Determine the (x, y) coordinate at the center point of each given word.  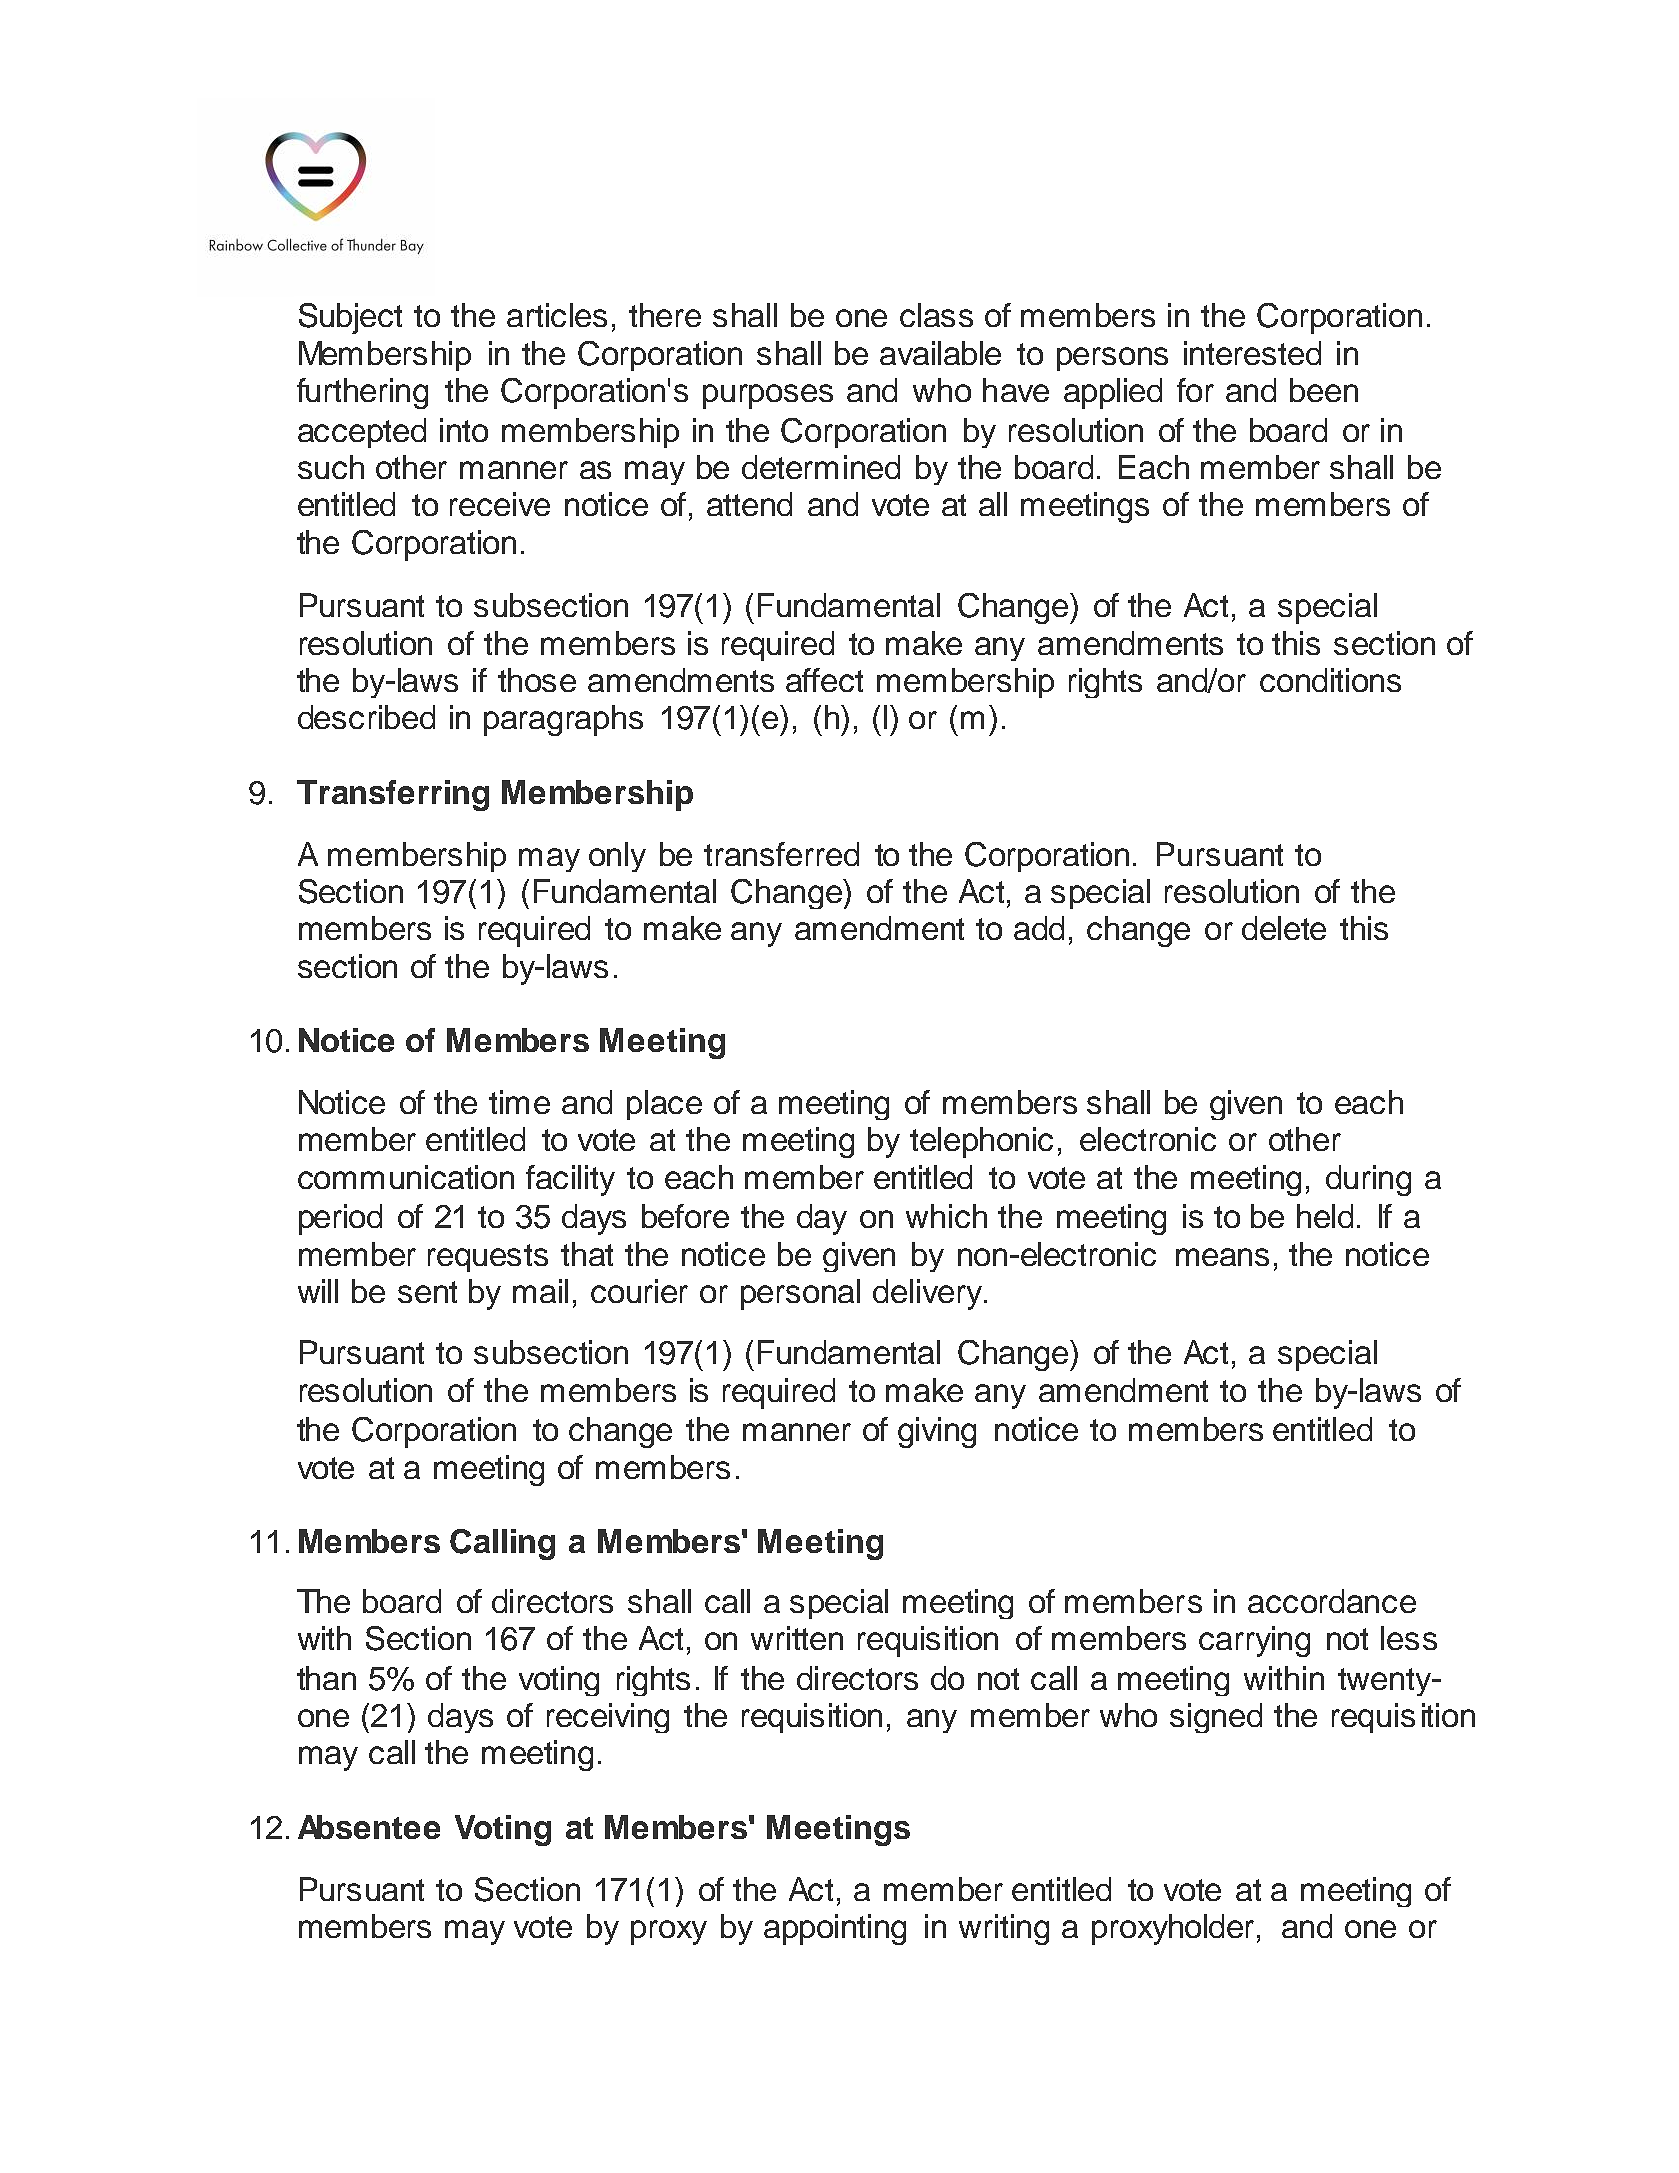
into (464, 430)
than (326, 1678)
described (366, 717)
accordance (1332, 1601)
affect (824, 680)
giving (937, 1432)
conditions (1330, 680)
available (940, 353)
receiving (608, 1718)
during (1368, 1180)
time (519, 1102)
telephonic (981, 1142)
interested (1252, 353)
